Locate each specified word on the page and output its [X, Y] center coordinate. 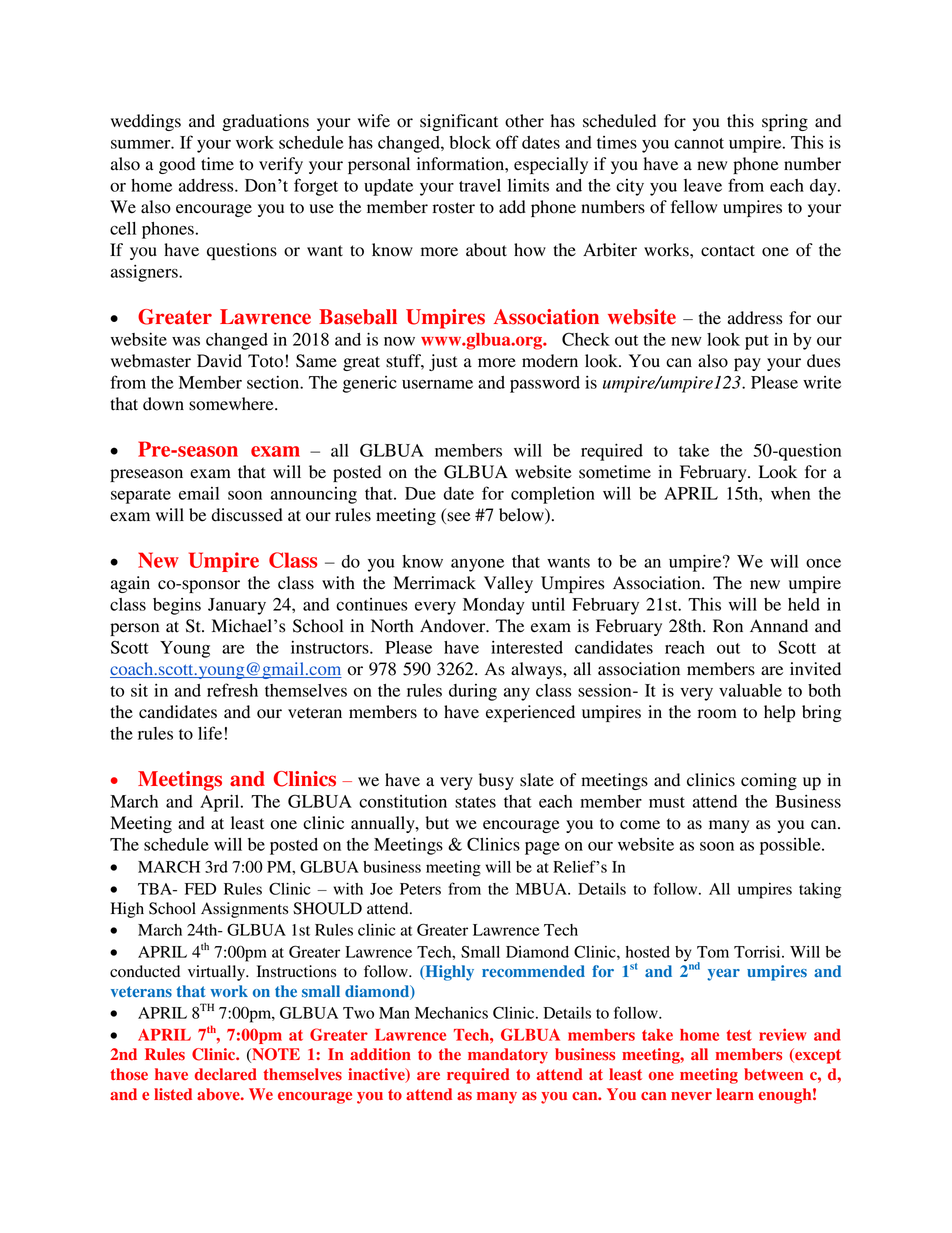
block [470, 142]
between [773, 1074]
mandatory [508, 1056]
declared [226, 1074]
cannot [699, 143]
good [177, 165]
